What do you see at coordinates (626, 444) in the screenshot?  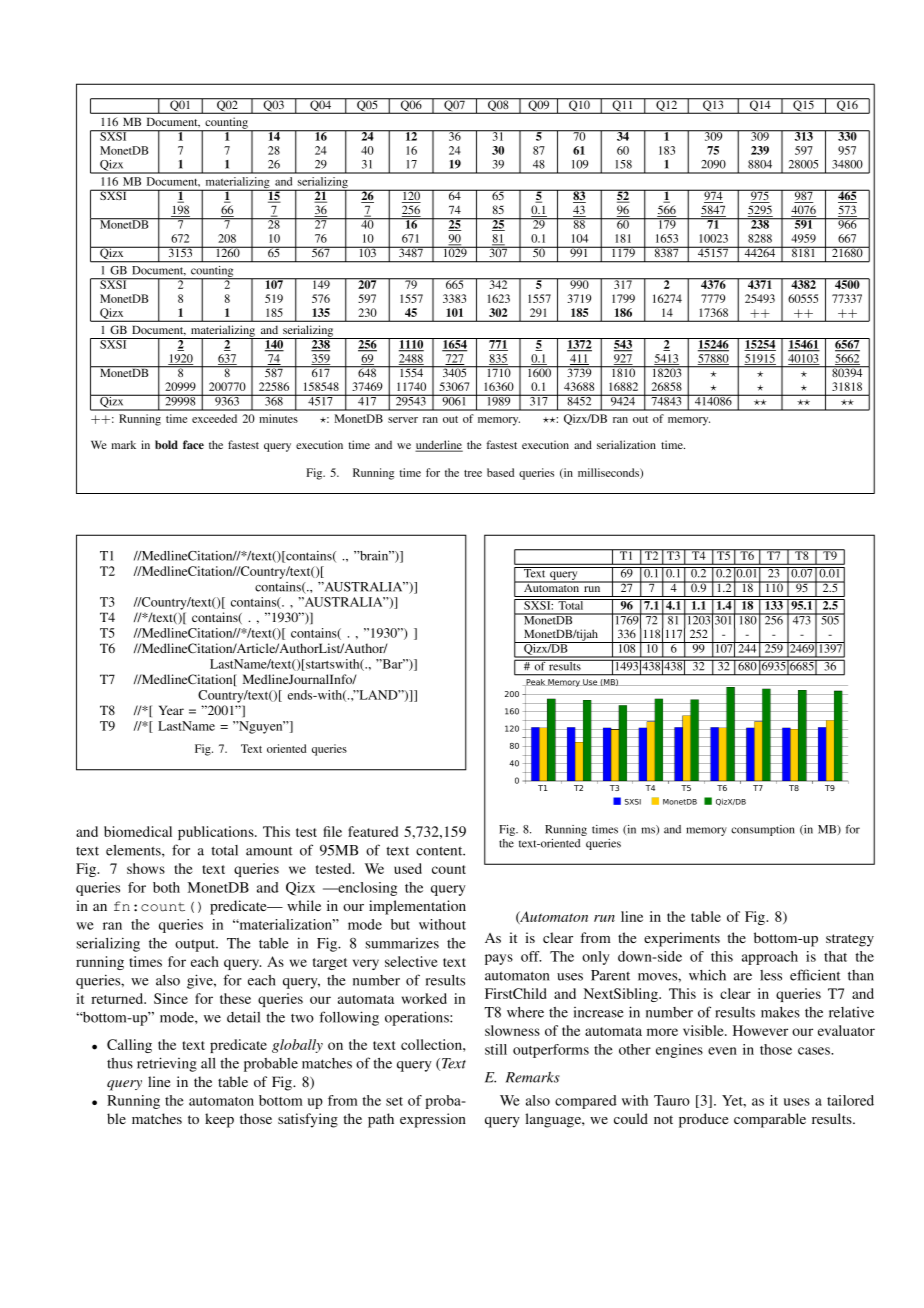 I see `serialization` at bounding box center [626, 444].
